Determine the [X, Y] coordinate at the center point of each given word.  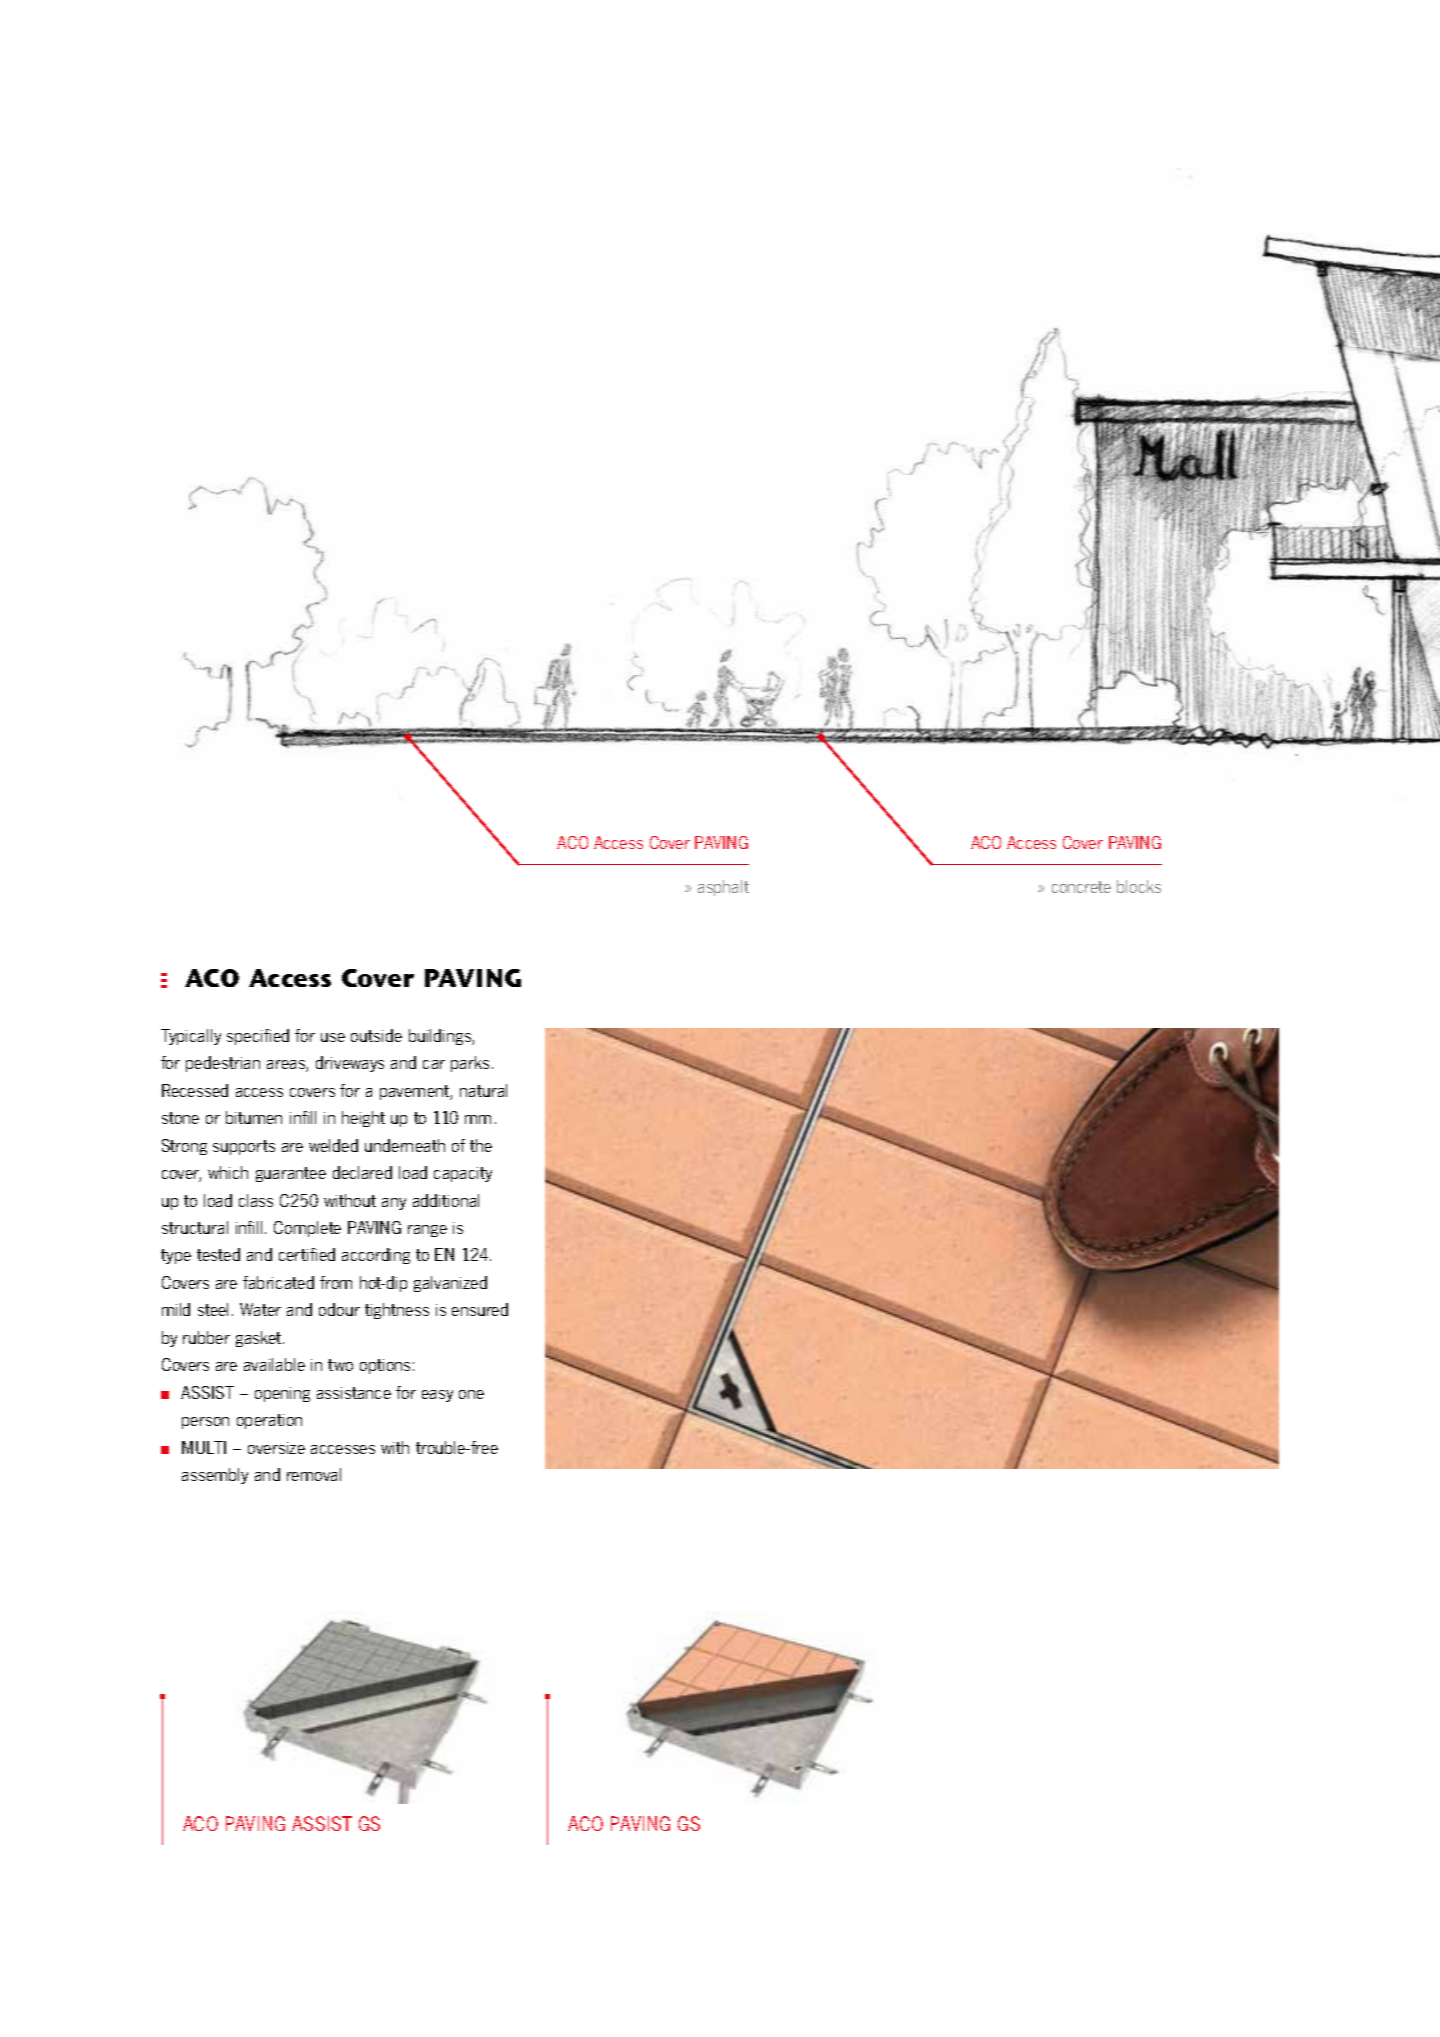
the [481, 1145]
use [333, 1037]
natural [483, 1090]
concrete [1081, 887]
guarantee [291, 1174]
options [385, 1366]
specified [258, 1037]
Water [260, 1309]
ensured [480, 1309]
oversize [276, 1448]
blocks [1139, 886]
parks [470, 1064]
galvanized [450, 1284]
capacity [463, 1174]
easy [437, 1396]
